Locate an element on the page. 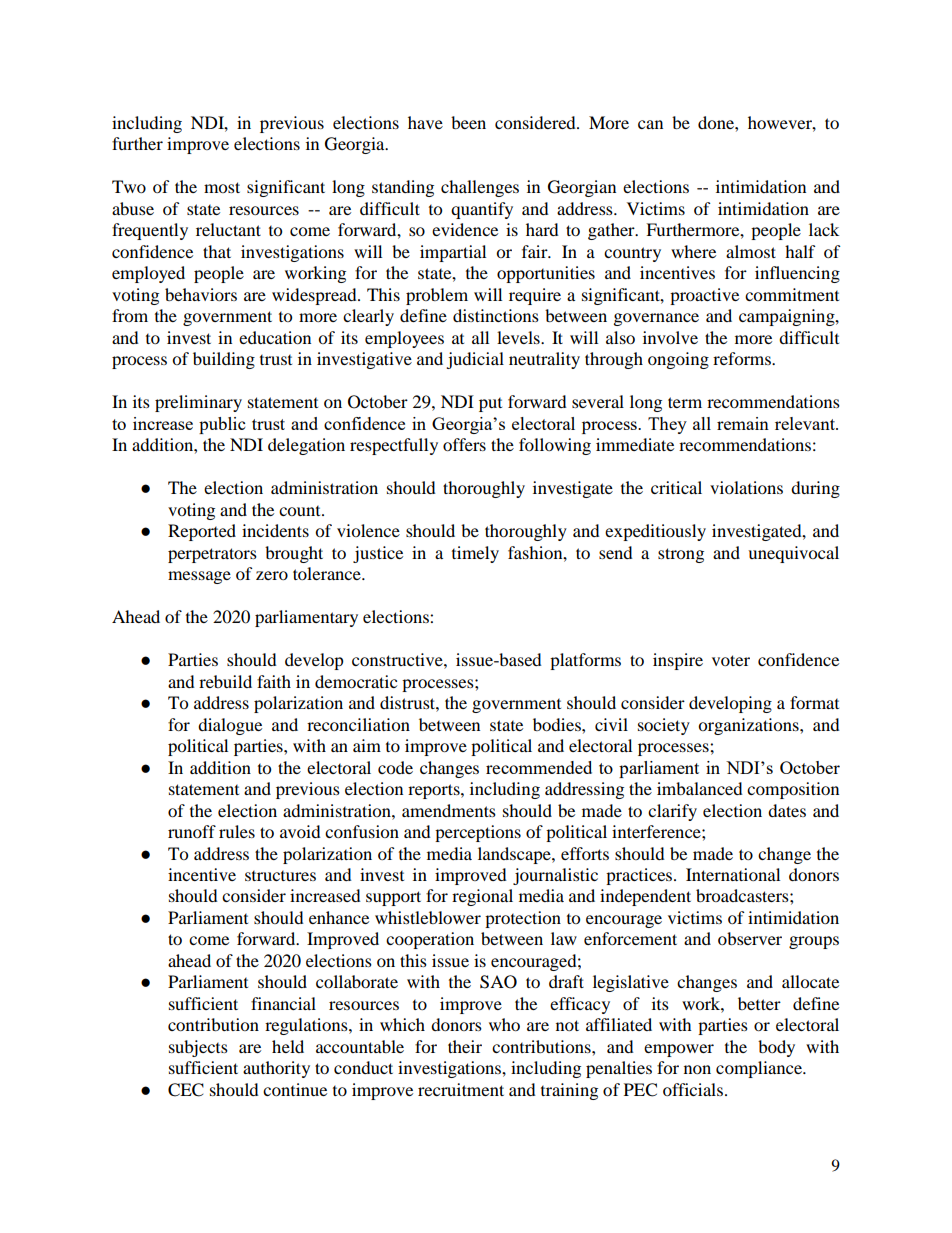  been is located at coordinates (468, 122).
